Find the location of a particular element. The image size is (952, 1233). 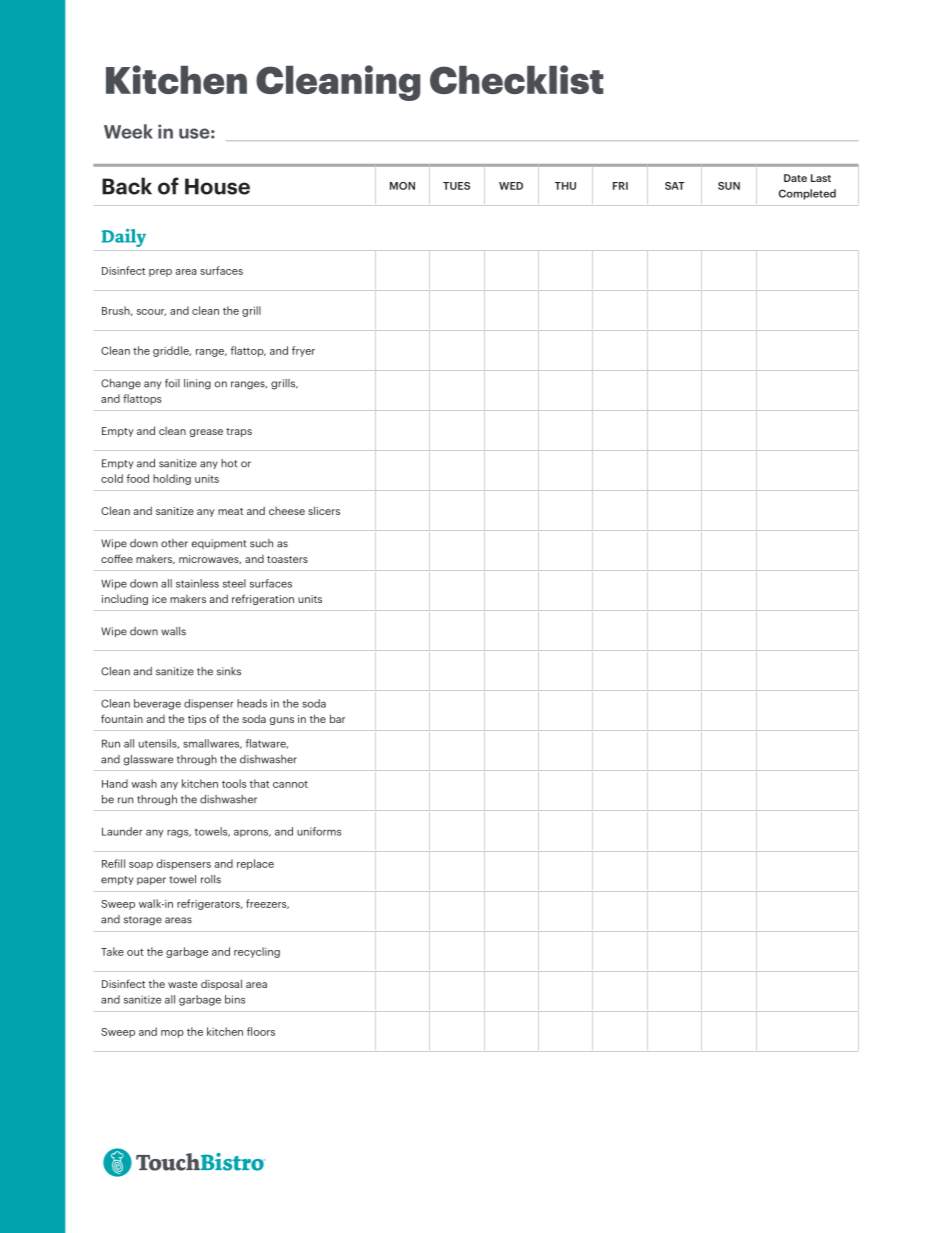

toasters is located at coordinates (287, 559).
